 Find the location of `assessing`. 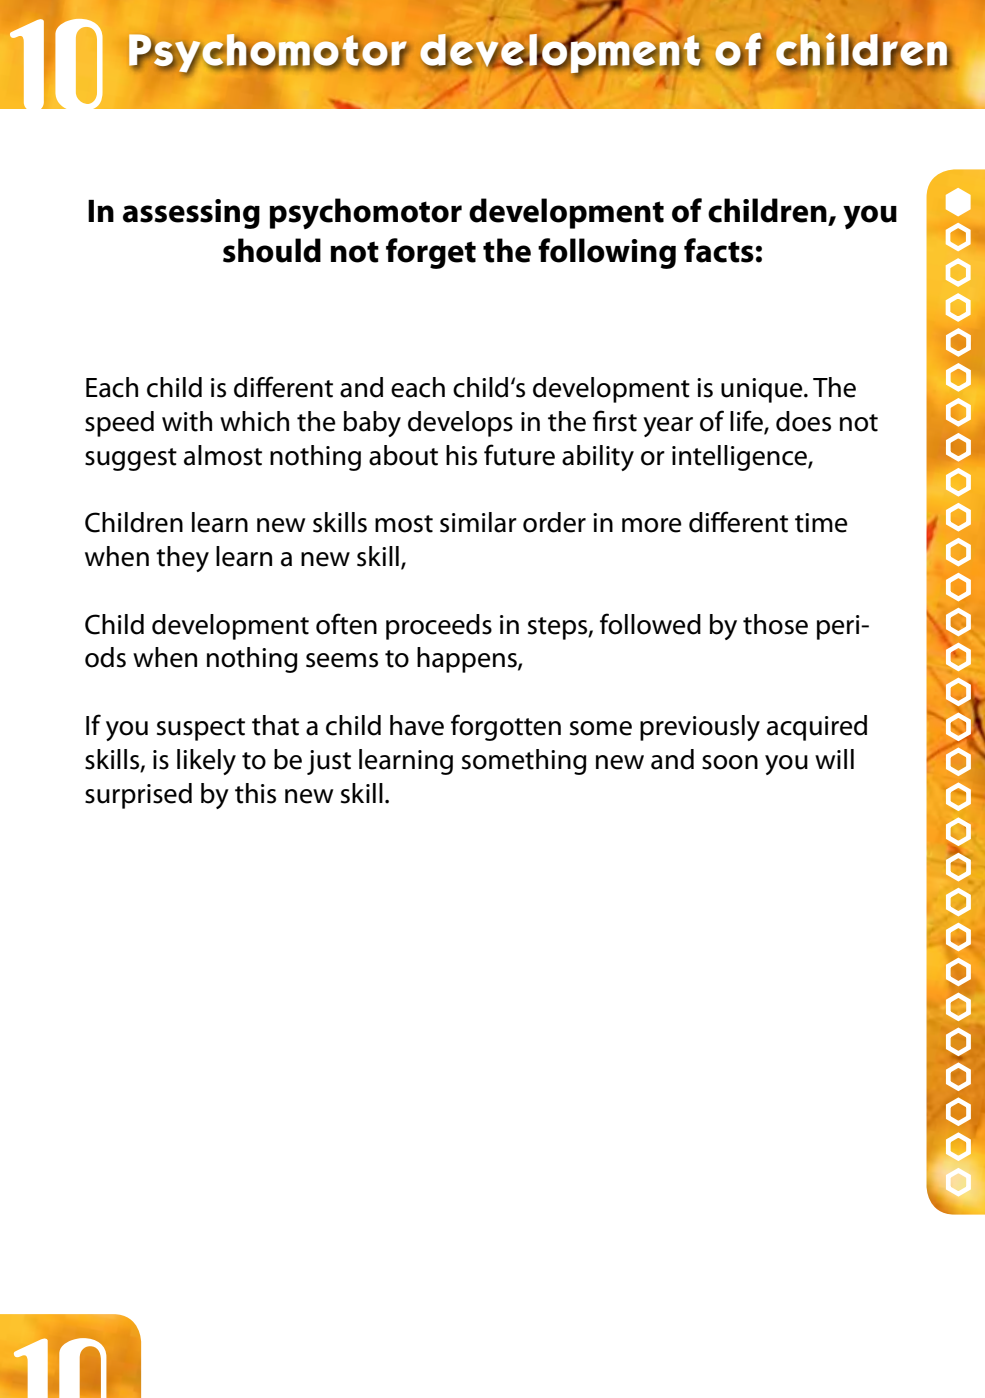

assessing is located at coordinates (191, 214).
